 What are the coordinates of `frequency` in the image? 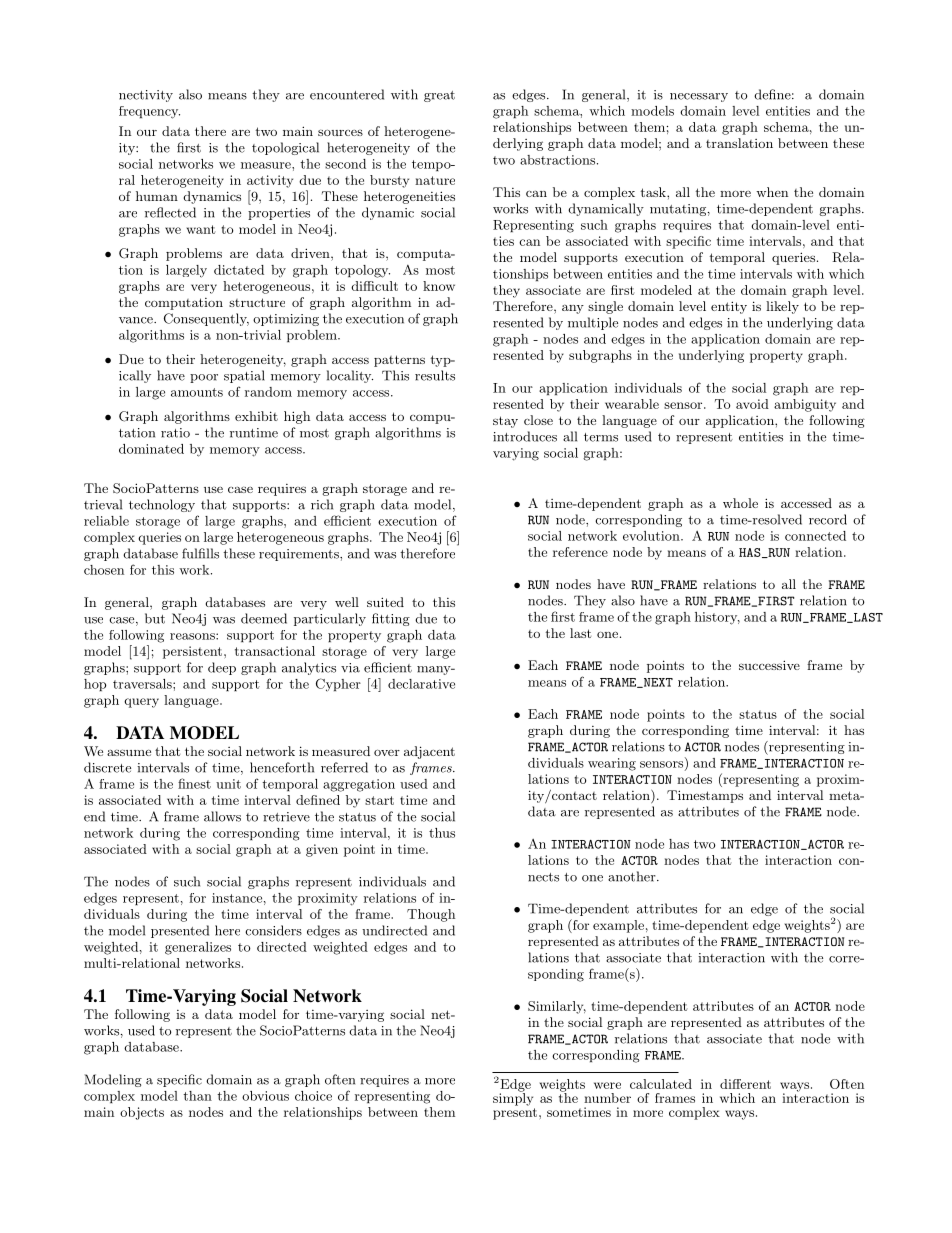 It's located at (149, 112).
